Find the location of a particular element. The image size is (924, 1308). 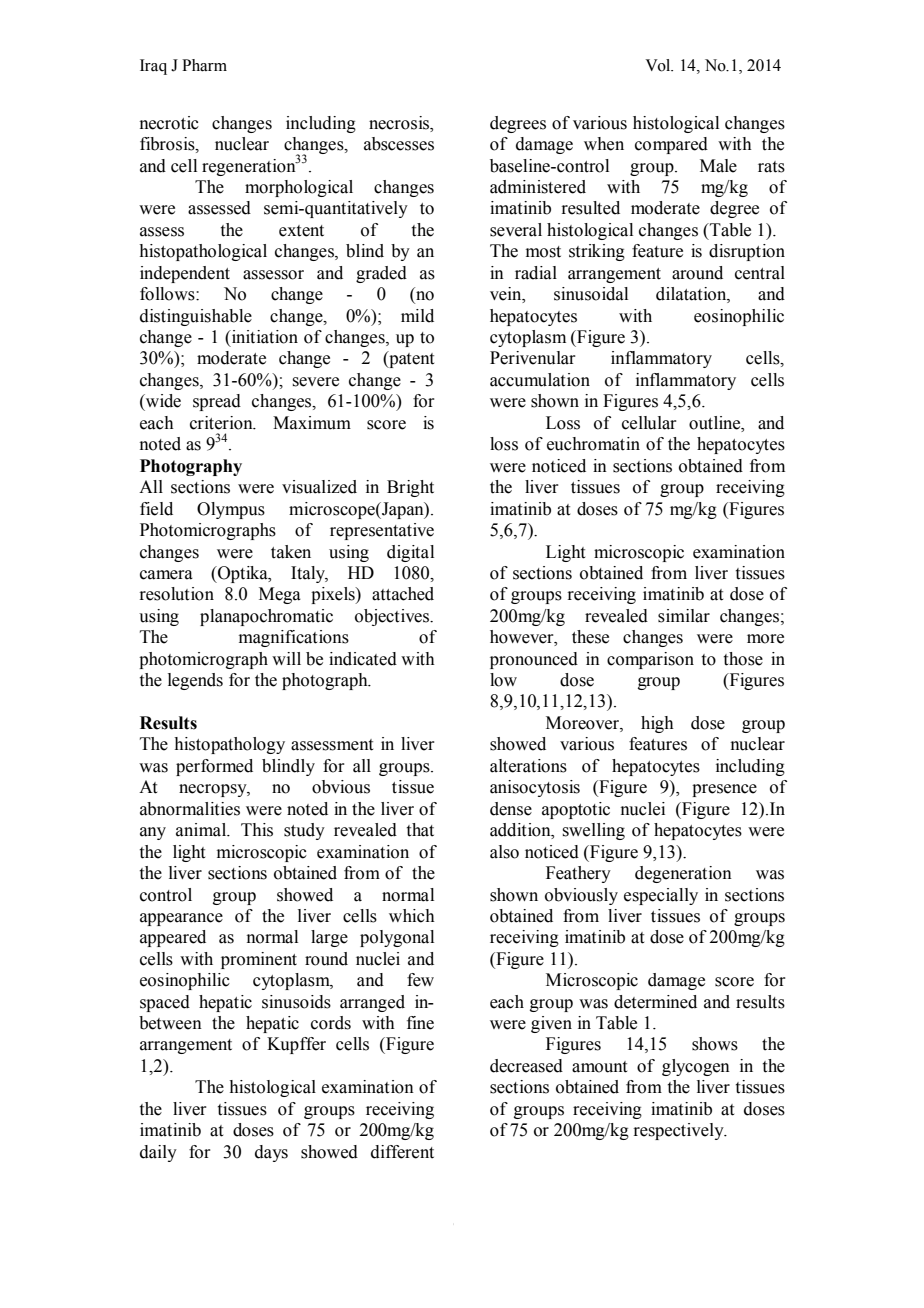

respectively is located at coordinates (679, 1131).
